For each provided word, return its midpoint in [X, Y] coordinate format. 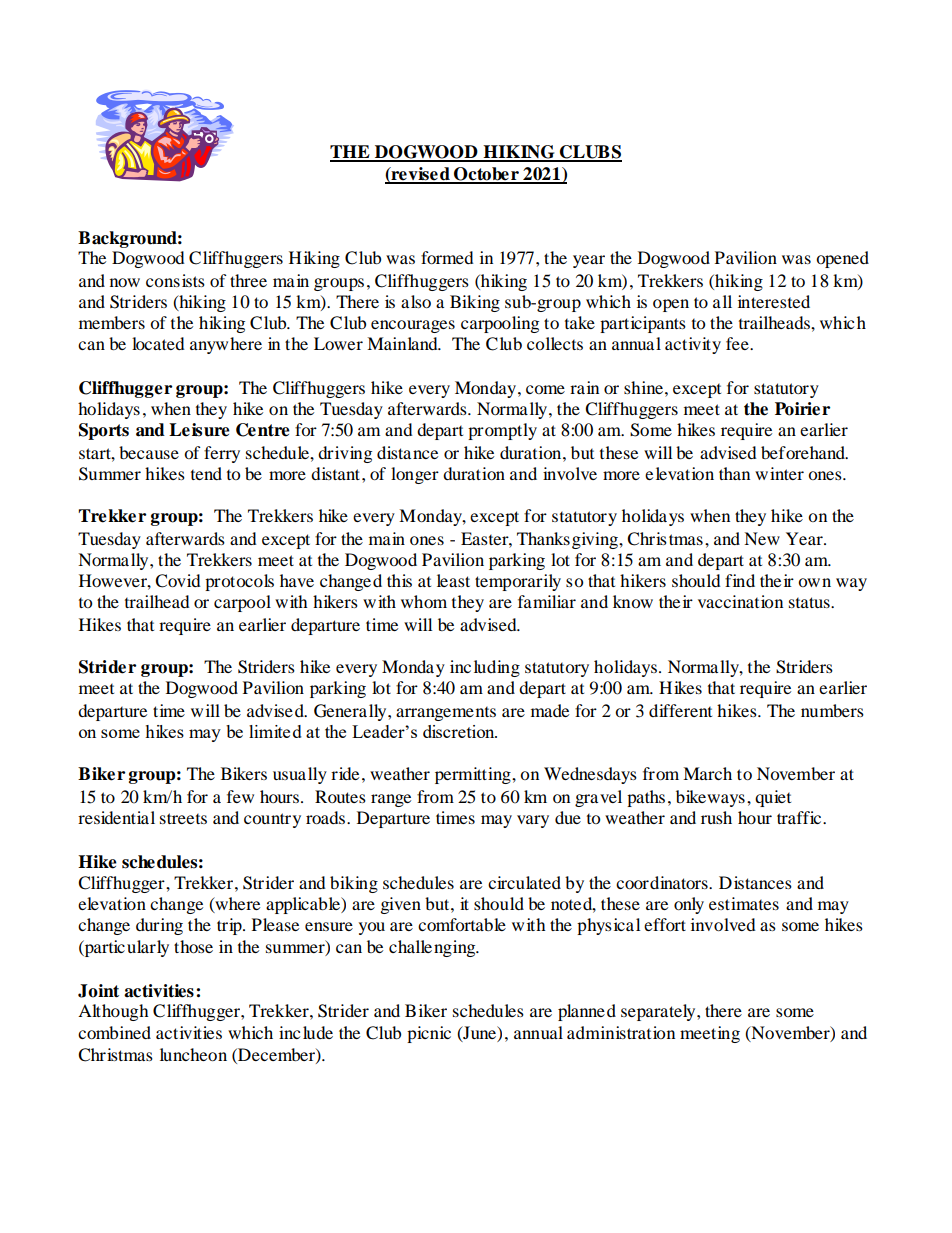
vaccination [740, 601]
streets [183, 818]
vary [533, 821]
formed [447, 257]
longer [415, 475]
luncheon [193, 1054]
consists [175, 280]
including [485, 668]
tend [206, 473]
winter [779, 473]
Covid [178, 581]
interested [774, 301]
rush [716, 817]
